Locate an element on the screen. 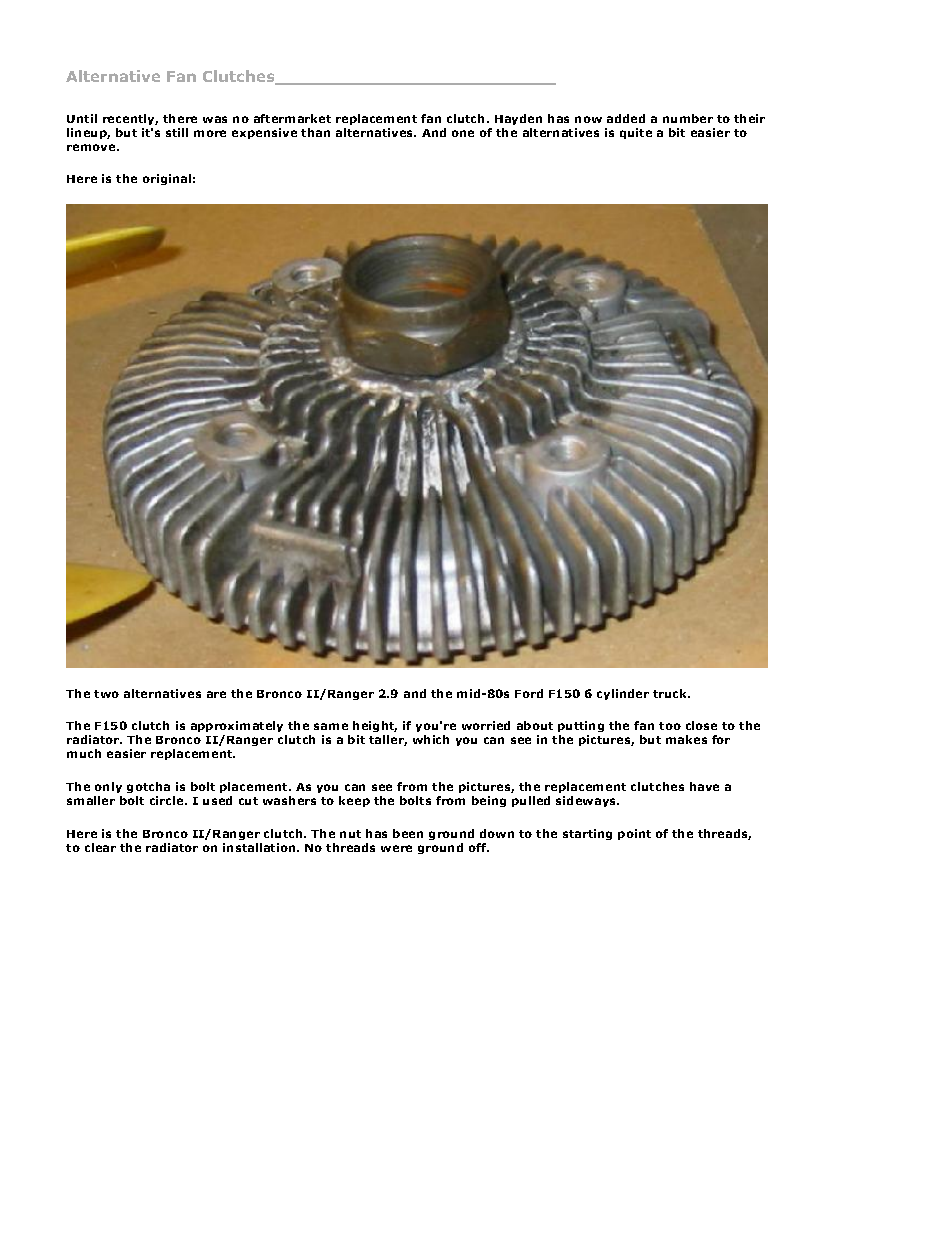 This screenshot has height=1233, width=952. number is located at coordinates (688, 118).
